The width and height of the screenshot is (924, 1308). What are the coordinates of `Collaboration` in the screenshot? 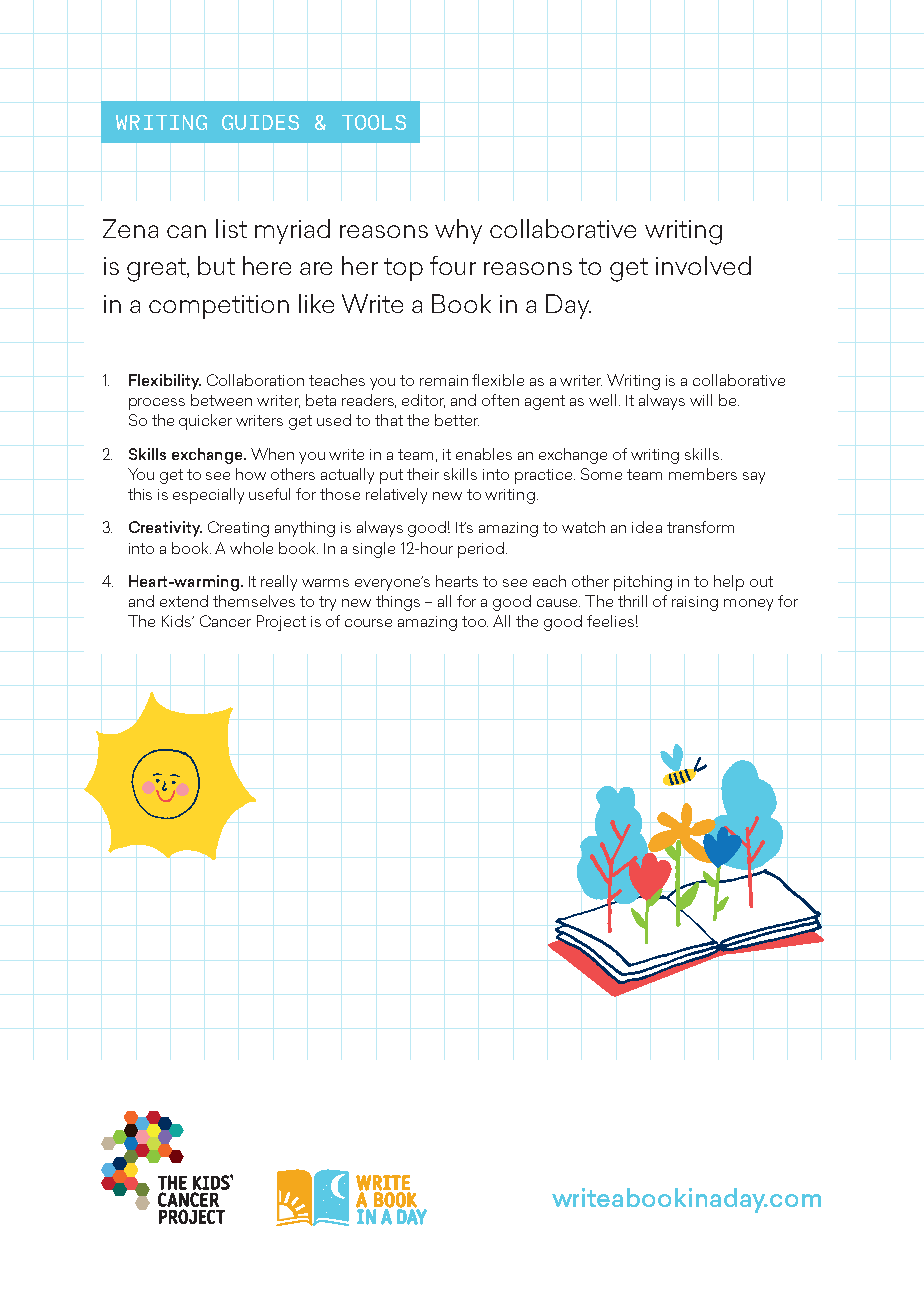 It's located at (255, 380).
